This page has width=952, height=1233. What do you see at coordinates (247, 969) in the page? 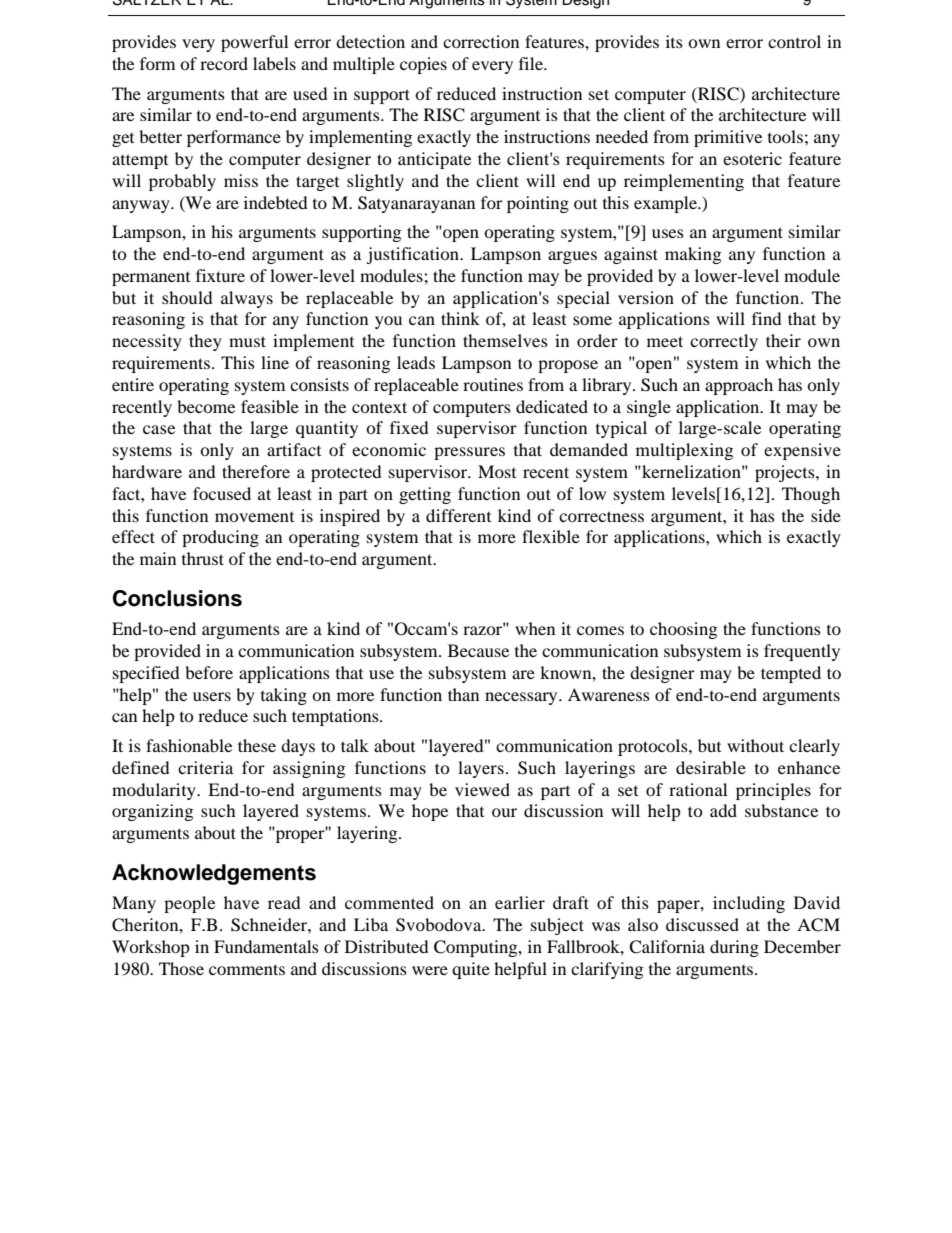
I see `comments` at bounding box center [247, 969].
